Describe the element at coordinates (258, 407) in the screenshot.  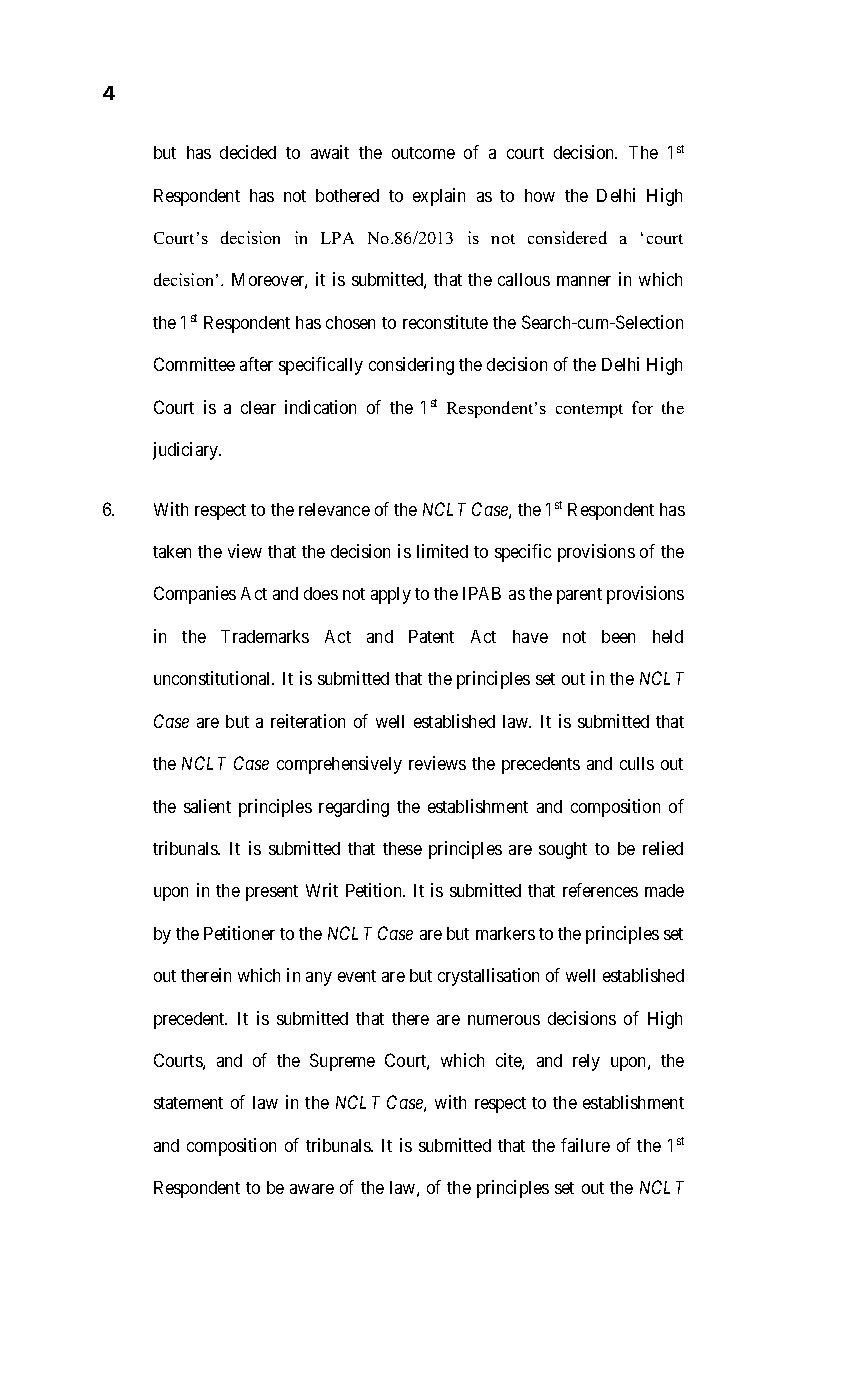
I see `clear` at that location.
